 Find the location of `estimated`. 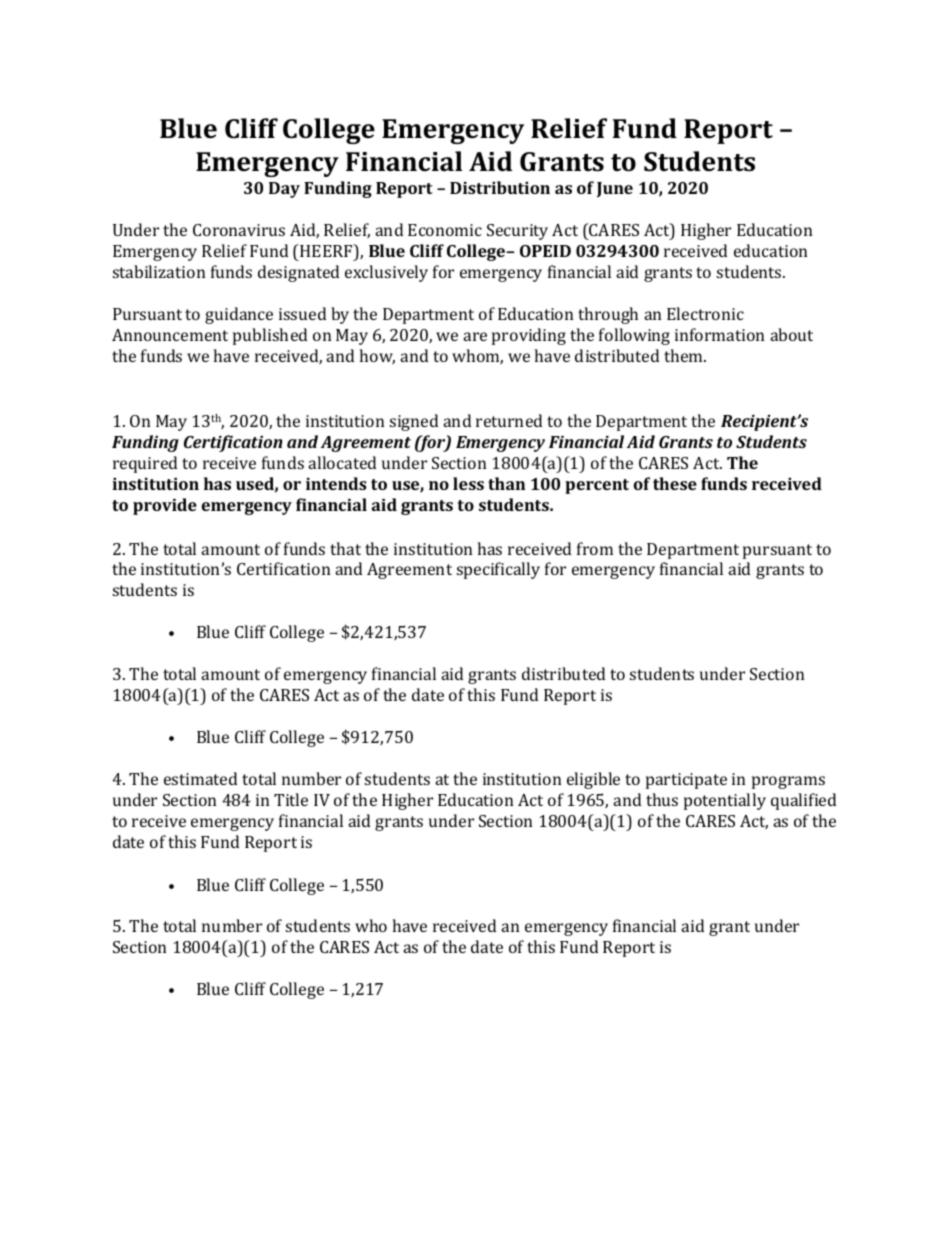

estimated is located at coordinates (200, 778).
